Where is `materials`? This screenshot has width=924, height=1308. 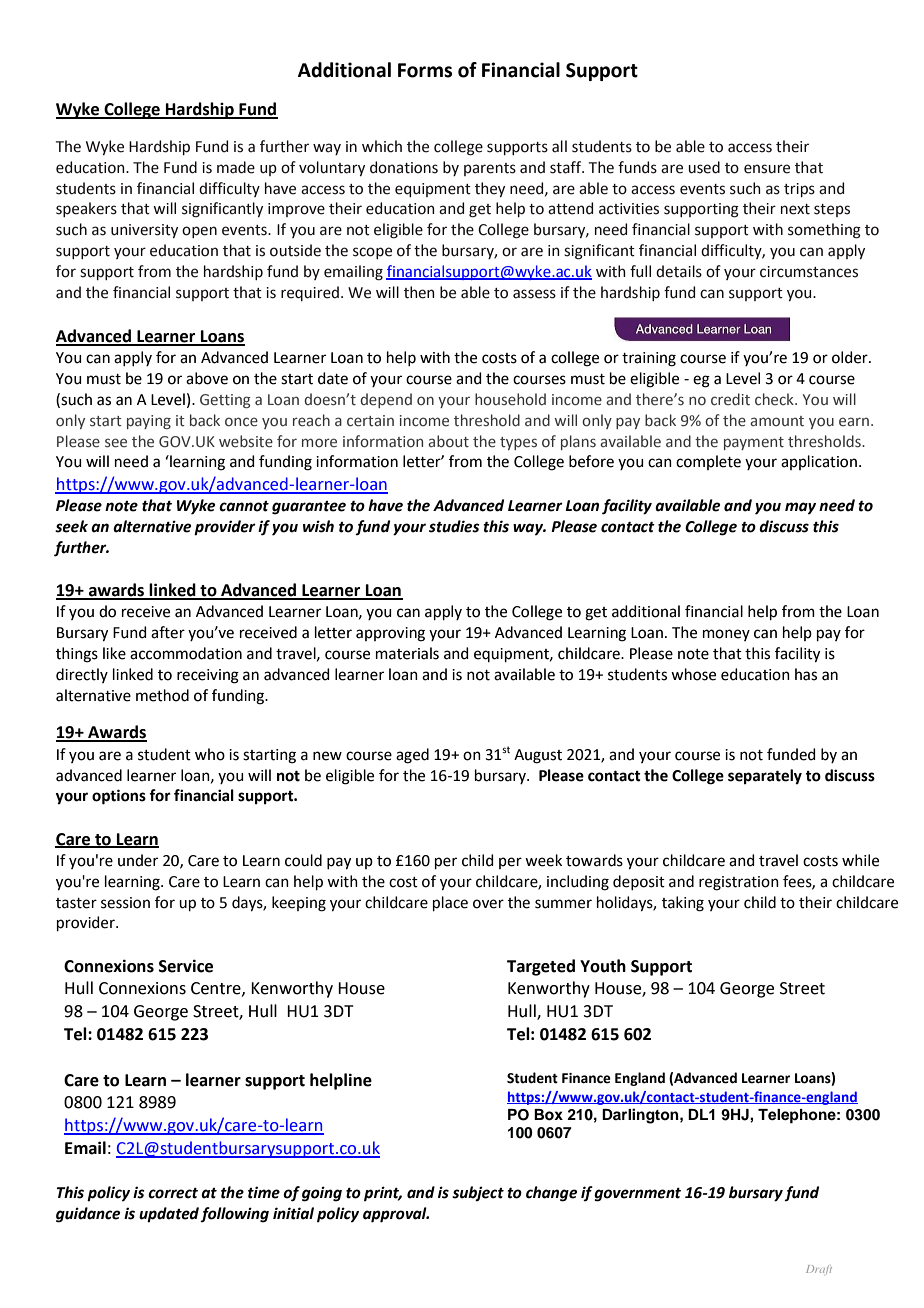 materials is located at coordinates (407, 653).
